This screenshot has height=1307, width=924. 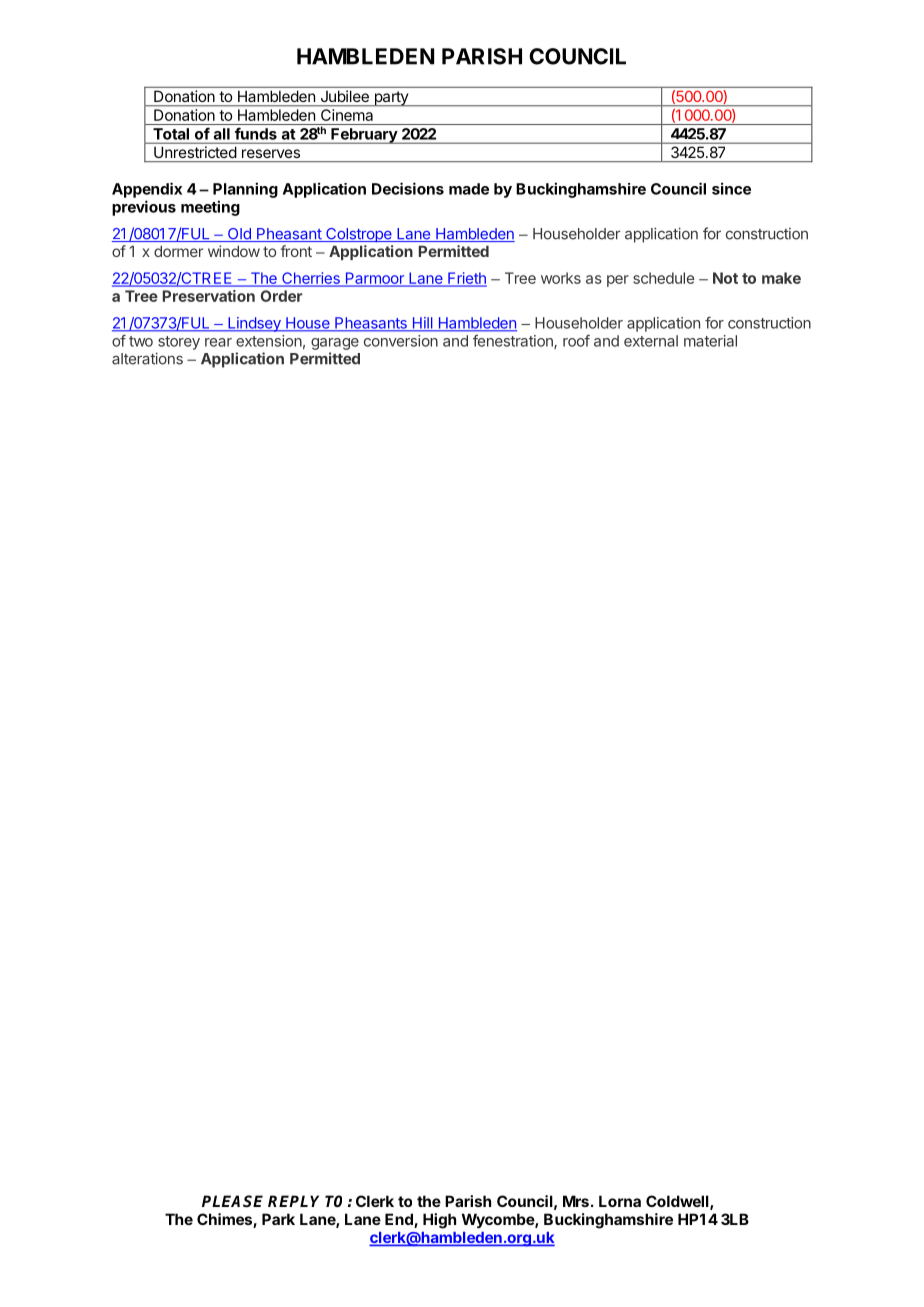 What do you see at coordinates (271, 153) in the screenshot?
I see `reserves` at bounding box center [271, 153].
